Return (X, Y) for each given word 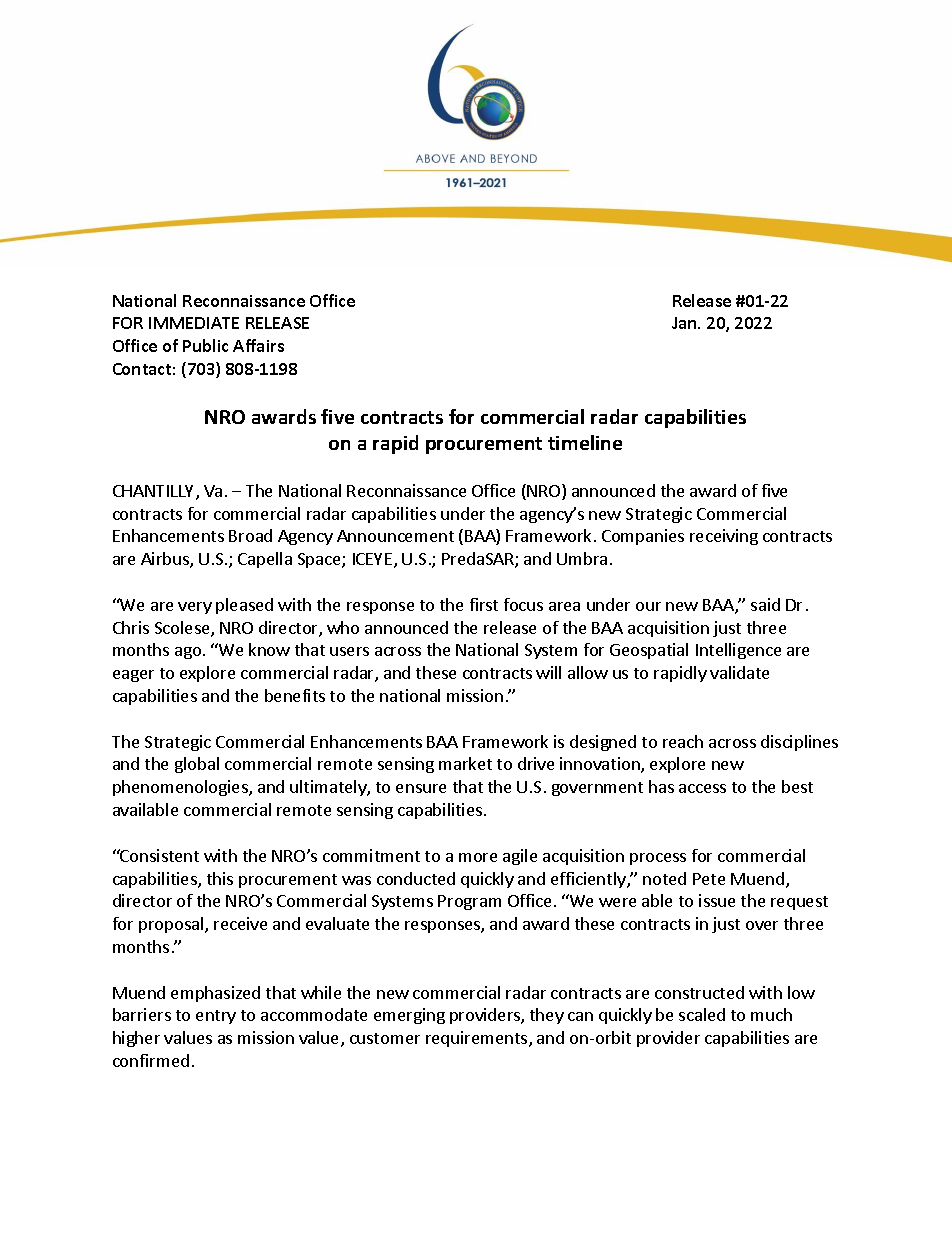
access (702, 788)
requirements (478, 1039)
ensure (421, 788)
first (484, 604)
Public (205, 345)
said (765, 604)
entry (216, 1017)
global (197, 765)
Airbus (166, 560)
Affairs (258, 345)
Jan (685, 323)
